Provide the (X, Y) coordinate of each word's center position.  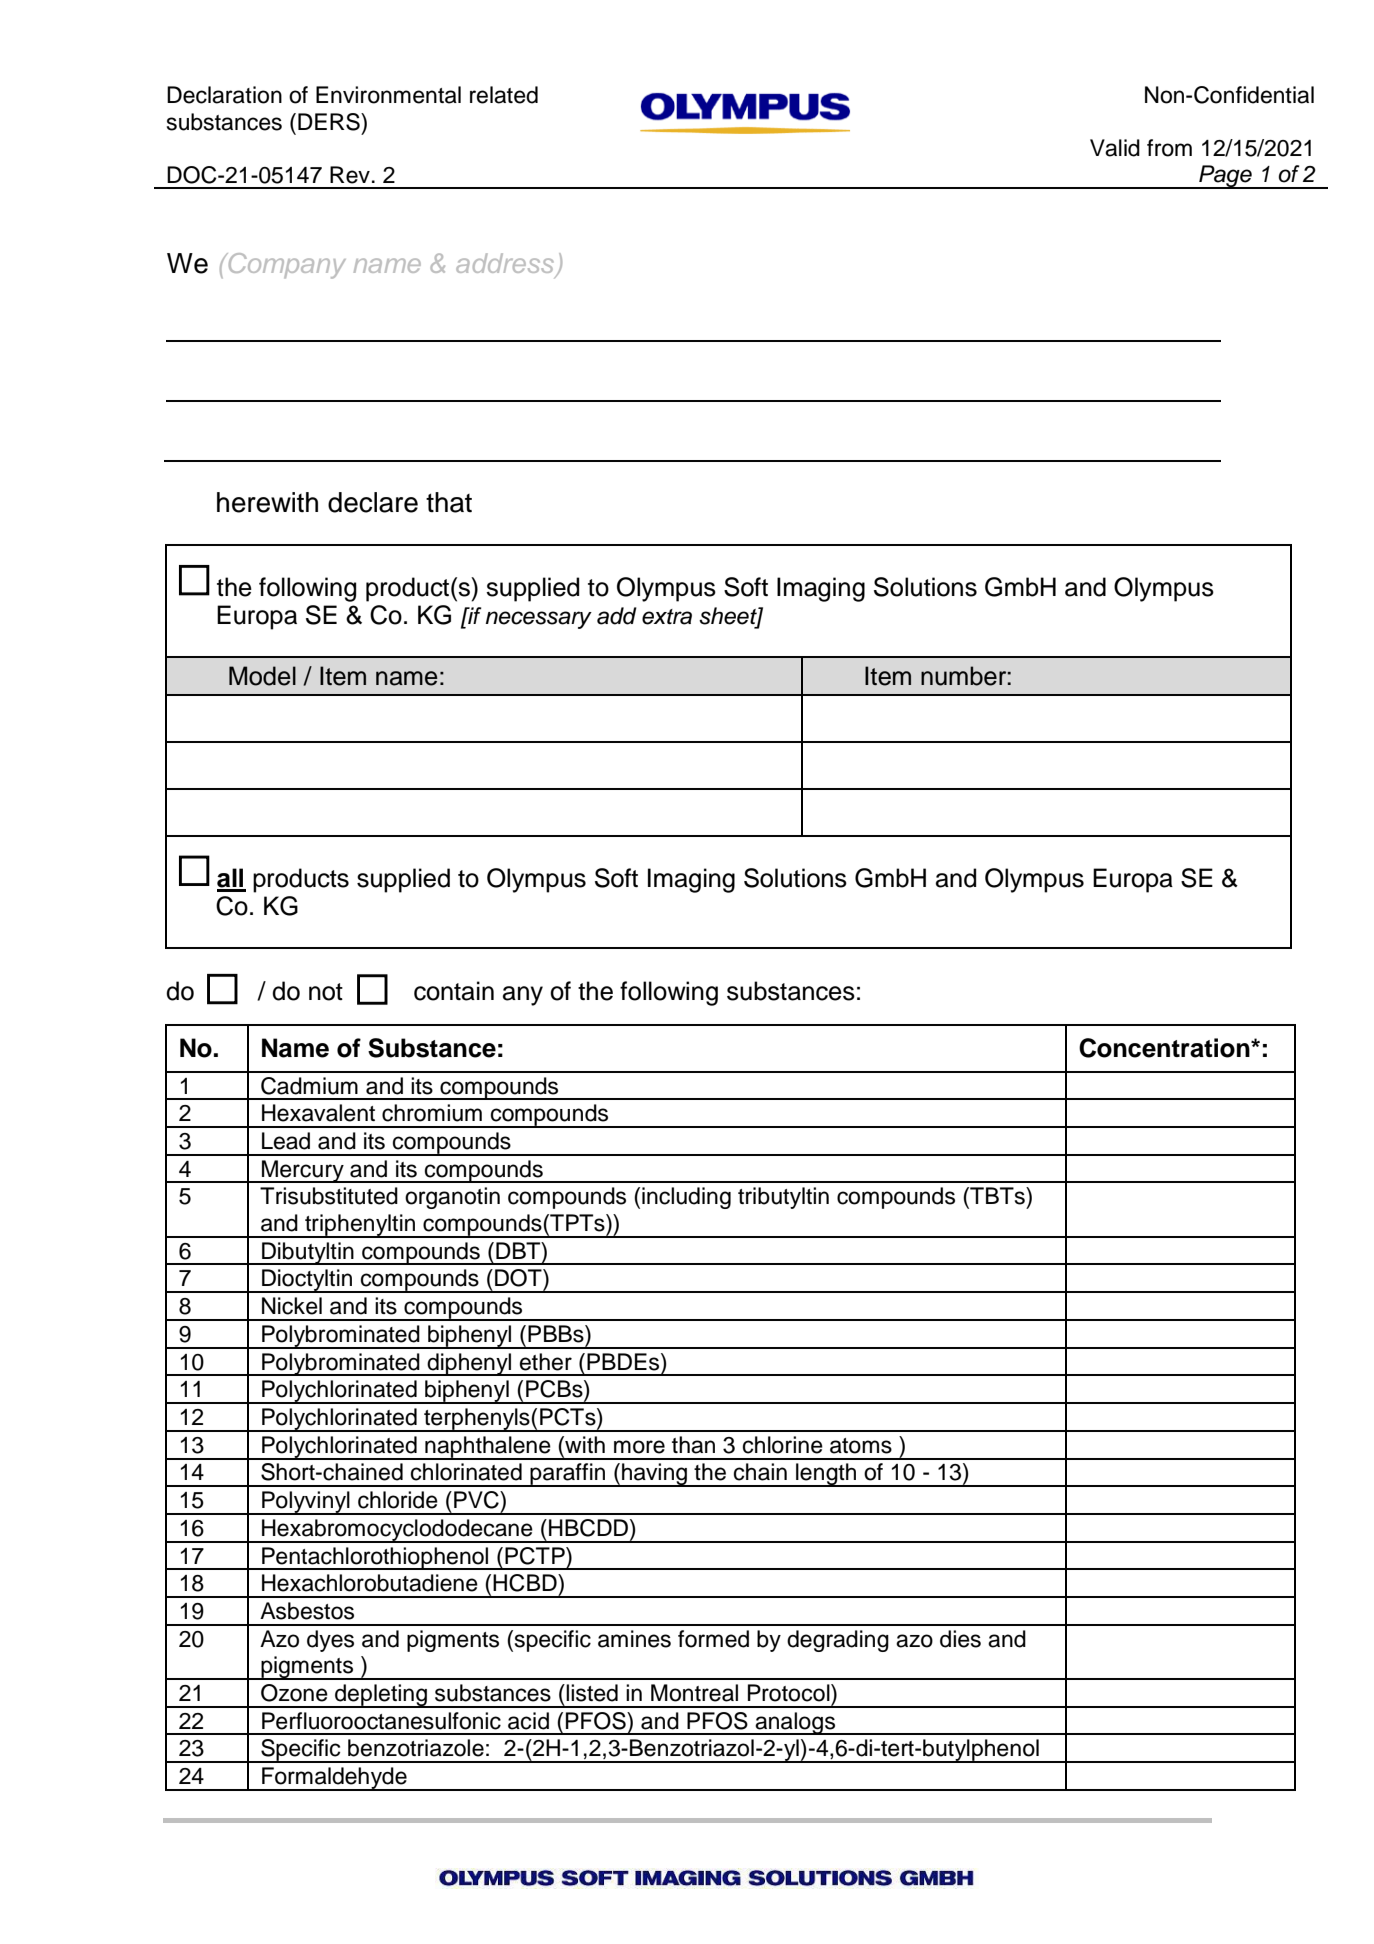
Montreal (694, 1693)
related (504, 95)
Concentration (1165, 1048)
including (686, 1198)
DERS (330, 122)
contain (454, 991)
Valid (1115, 148)
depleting (381, 1696)
